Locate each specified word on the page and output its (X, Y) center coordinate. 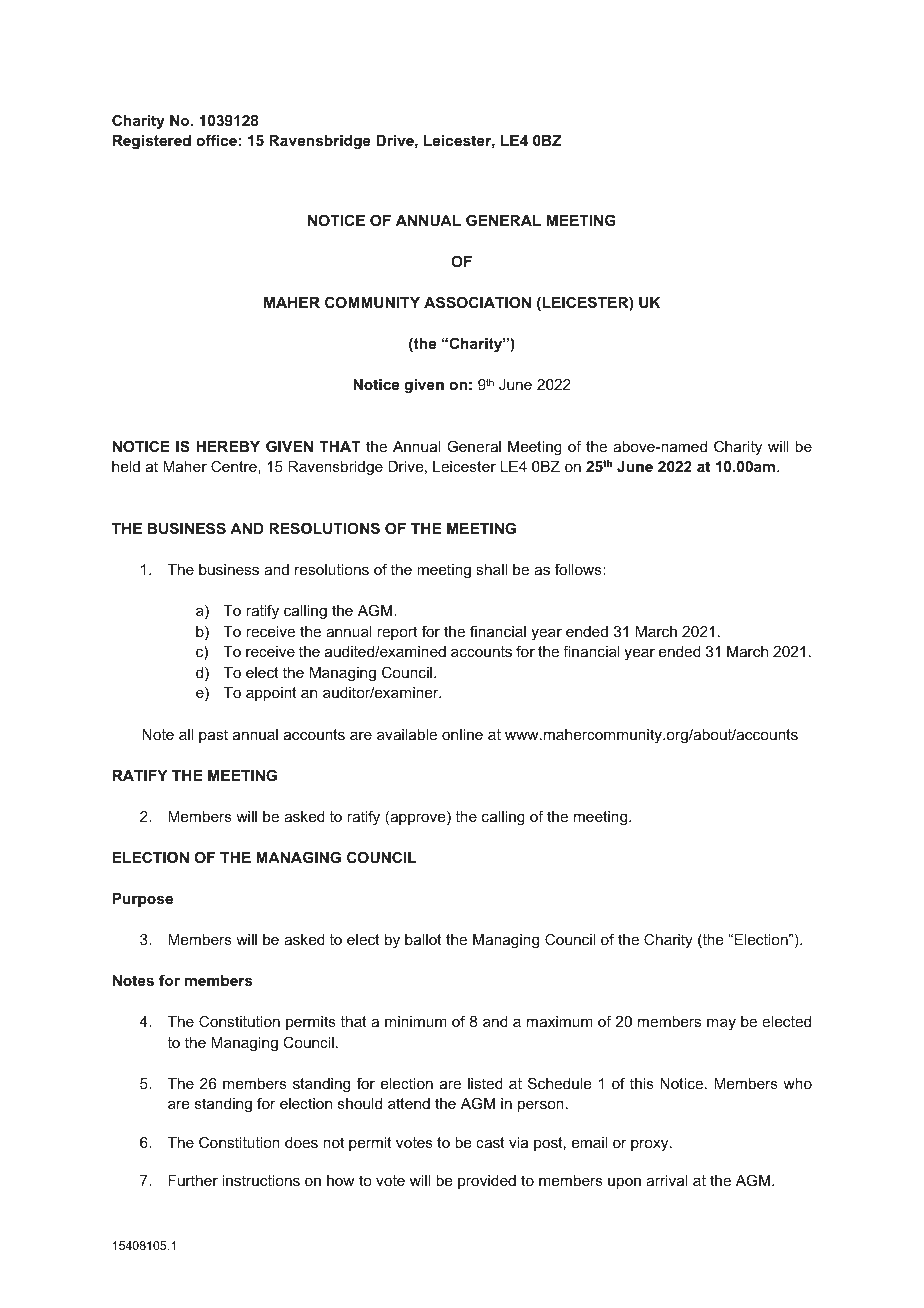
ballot (423, 939)
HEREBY (228, 446)
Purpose (143, 900)
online (462, 734)
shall (491, 569)
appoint (271, 694)
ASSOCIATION (477, 302)
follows (579, 569)
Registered (152, 142)
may (721, 1024)
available (407, 734)
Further (193, 1180)
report (397, 633)
